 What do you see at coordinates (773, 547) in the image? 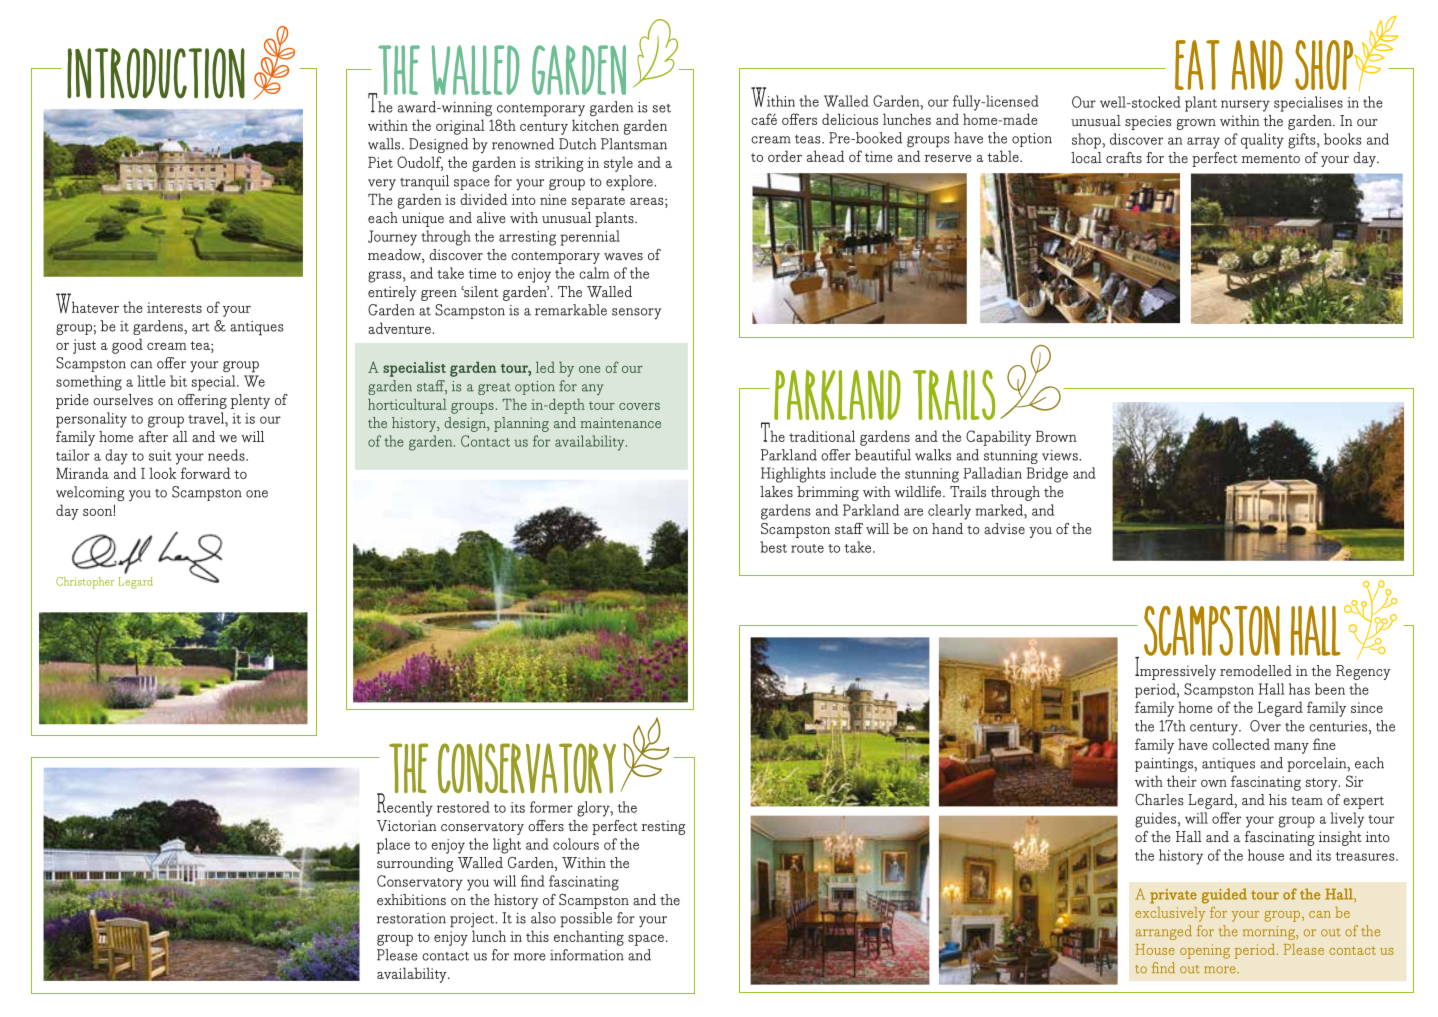
I see `best` at bounding box center [773, 547].
